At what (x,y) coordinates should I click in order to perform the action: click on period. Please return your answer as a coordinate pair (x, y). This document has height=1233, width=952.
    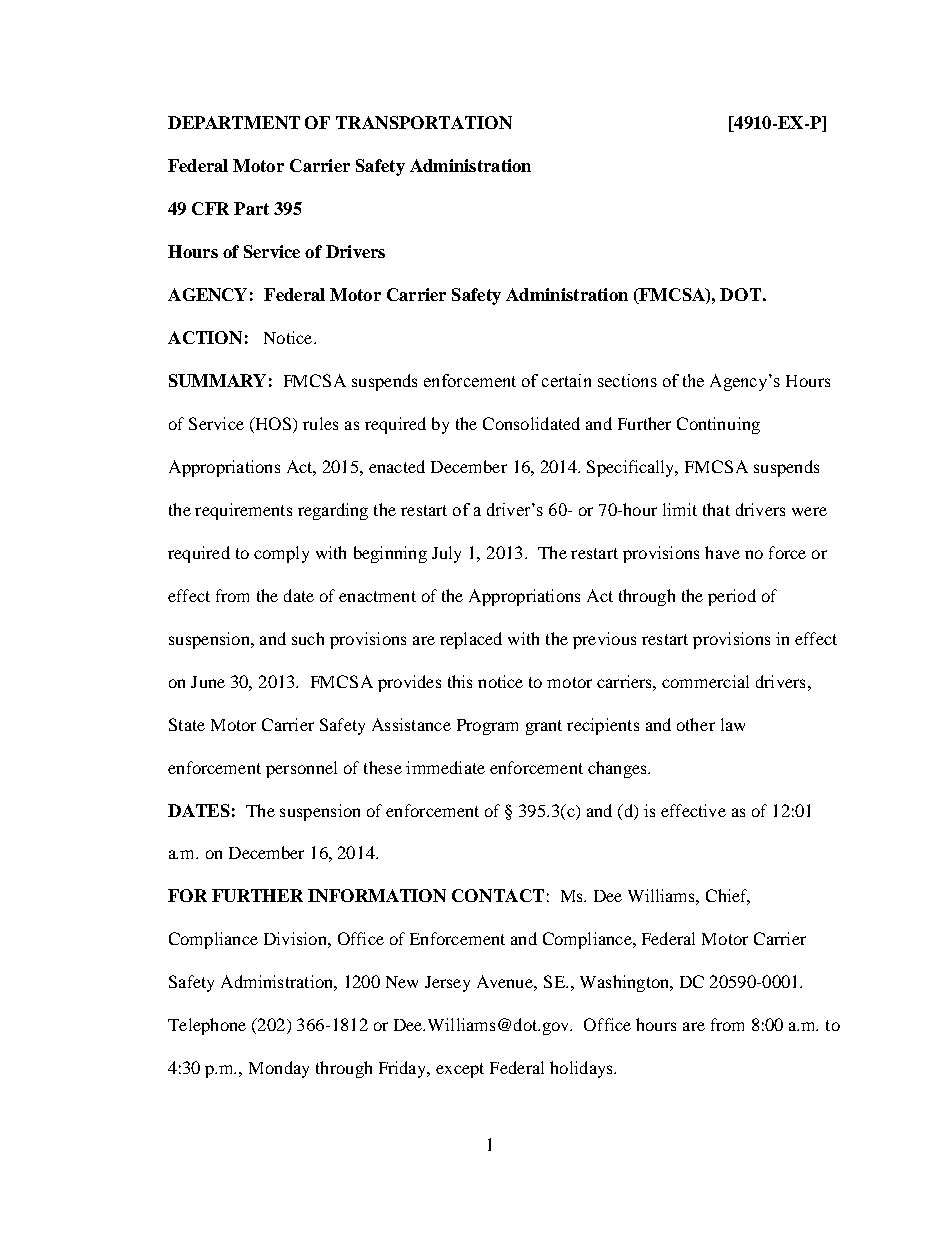
    Looking at the image, I should click on (732, 597).
